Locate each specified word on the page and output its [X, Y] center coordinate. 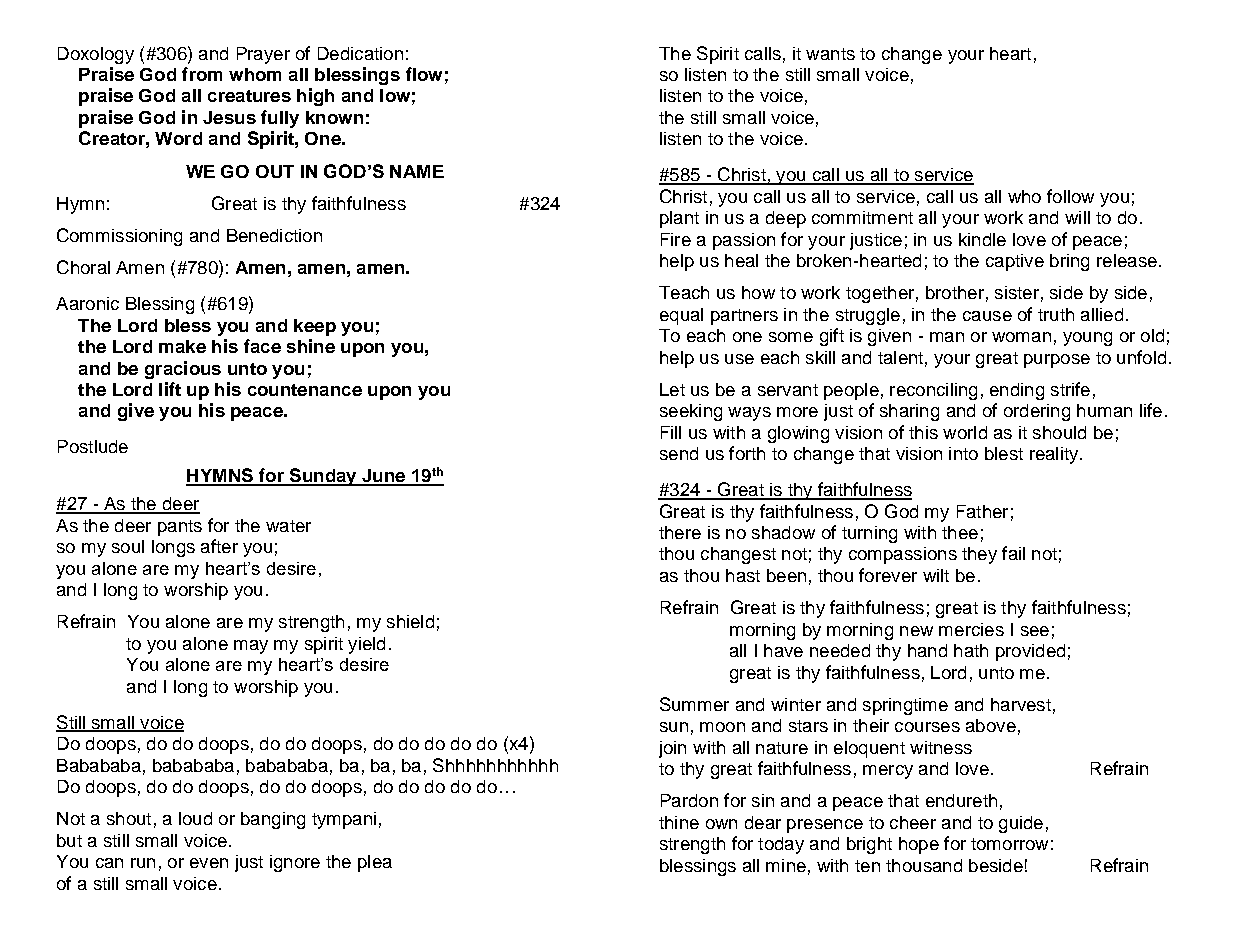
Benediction [274, 235]
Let [672, 389]
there [680, 532]
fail [1013, 553]
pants [180, 528]
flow [424, 74]
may [251, 647]
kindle [982, 239]
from [202, 74]
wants [830, 54]
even [209, 863]
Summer [694, 704]
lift [170, 389]
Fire [676, 239]
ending [1017, 391]
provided [1030, 652]
